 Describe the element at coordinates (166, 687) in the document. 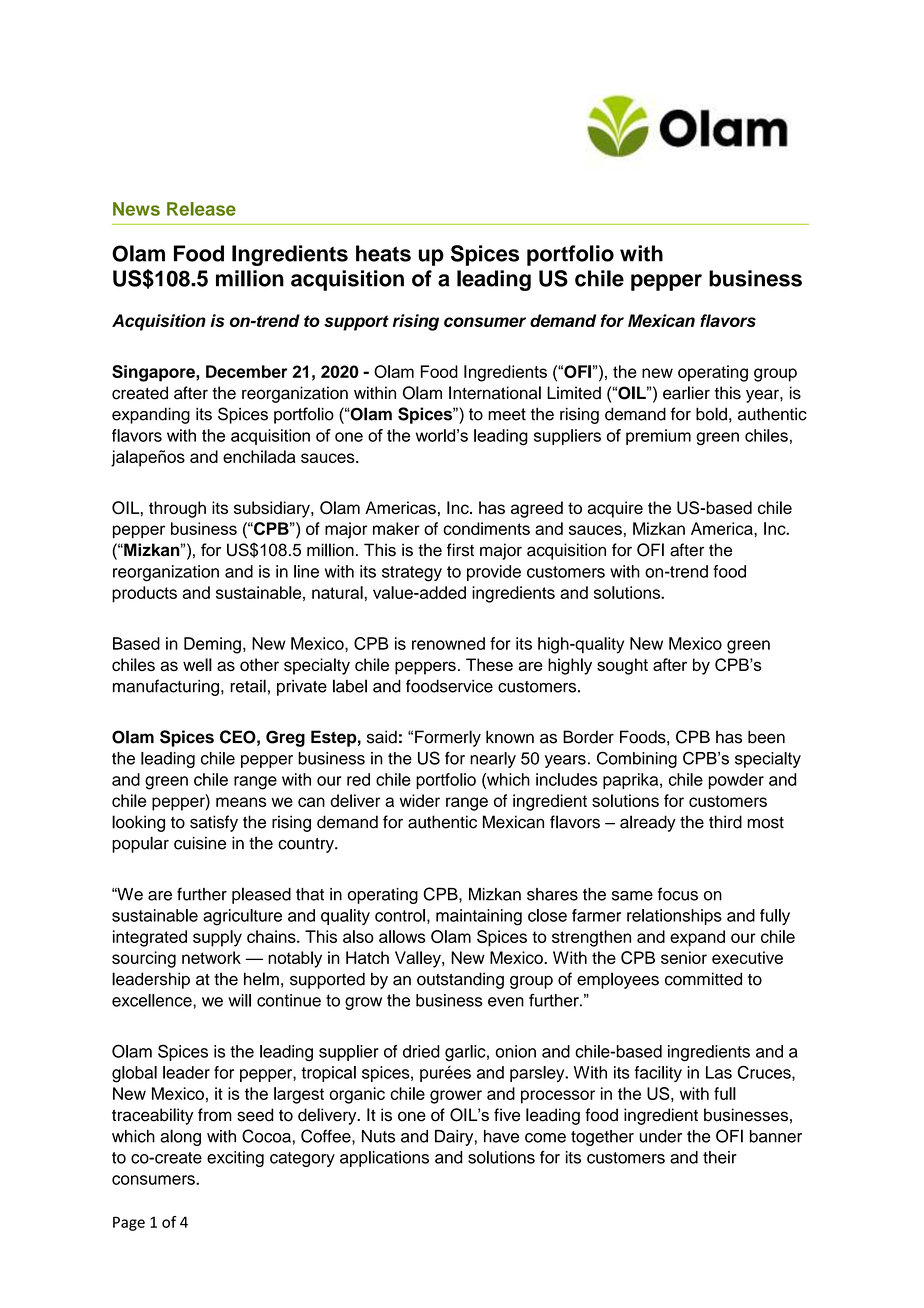

I see `manufacturing` at that location.
